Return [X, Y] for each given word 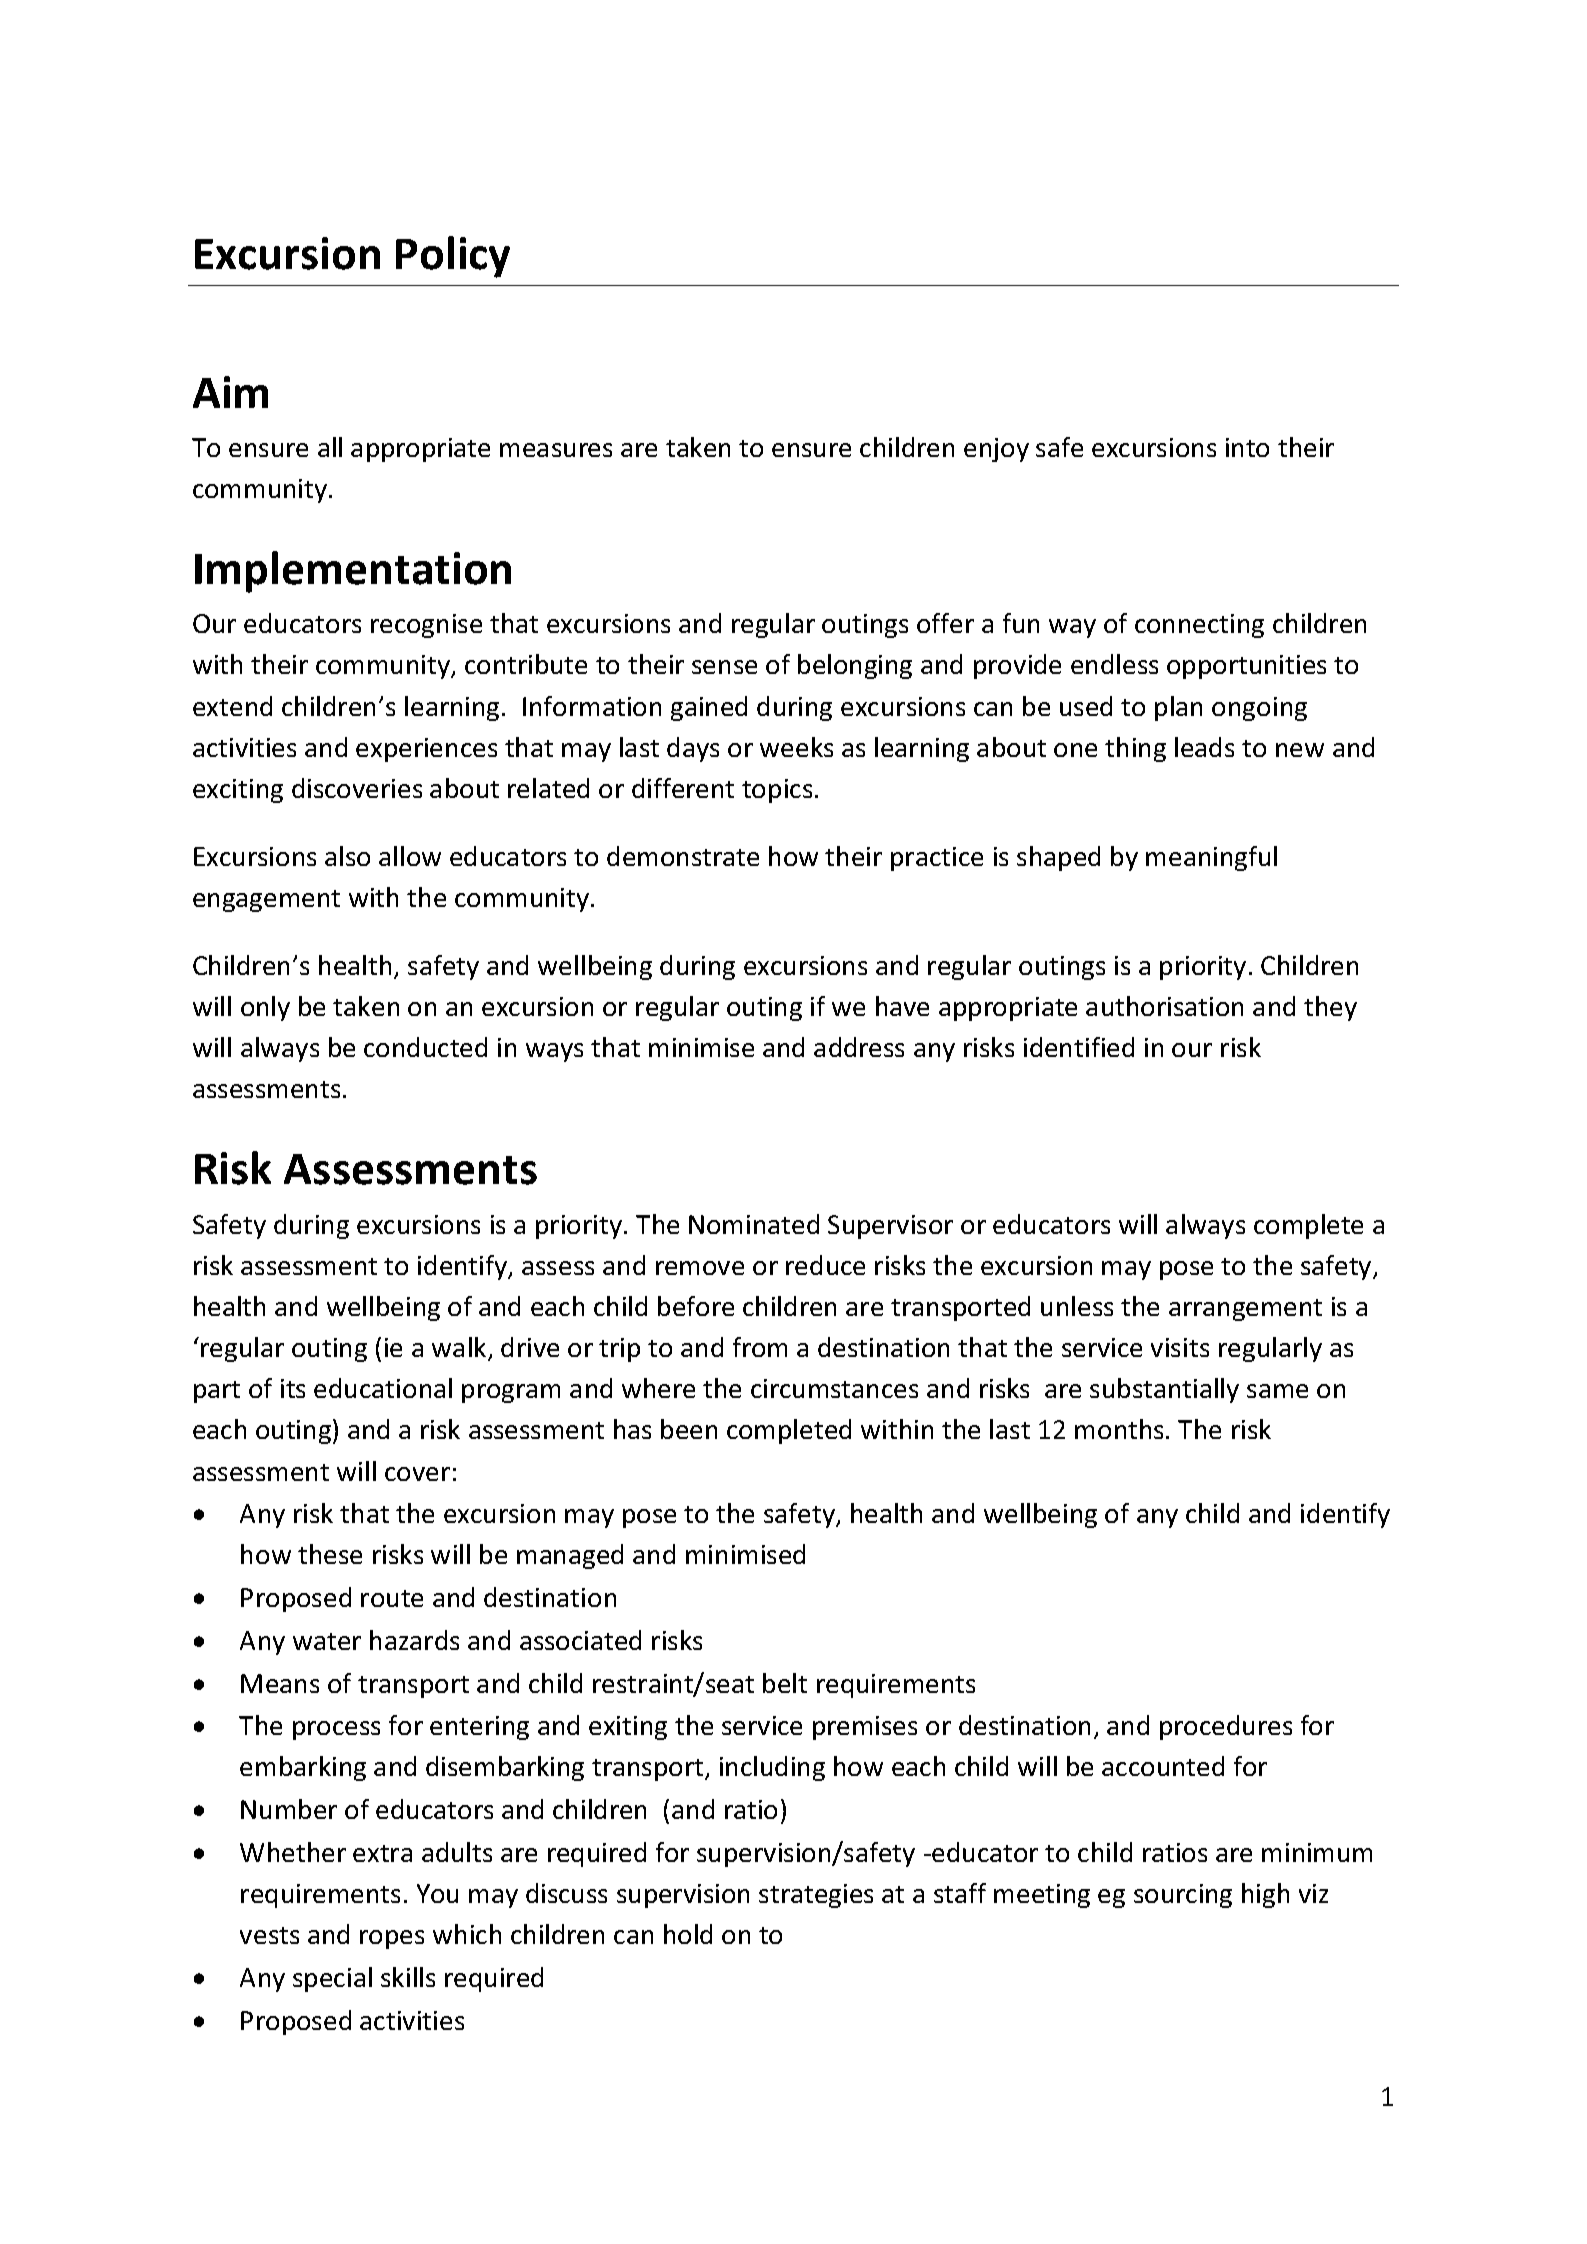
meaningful [1211, 858]
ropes [392, 1939]
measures [556, 450]
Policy [453, 257]
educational [383, 1388]
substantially [1164, 1390]
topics [777, 791]
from [760, 1347]
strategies [816, 1896]
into [1247, 447]
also [347, 856]
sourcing [1183, 1896]
